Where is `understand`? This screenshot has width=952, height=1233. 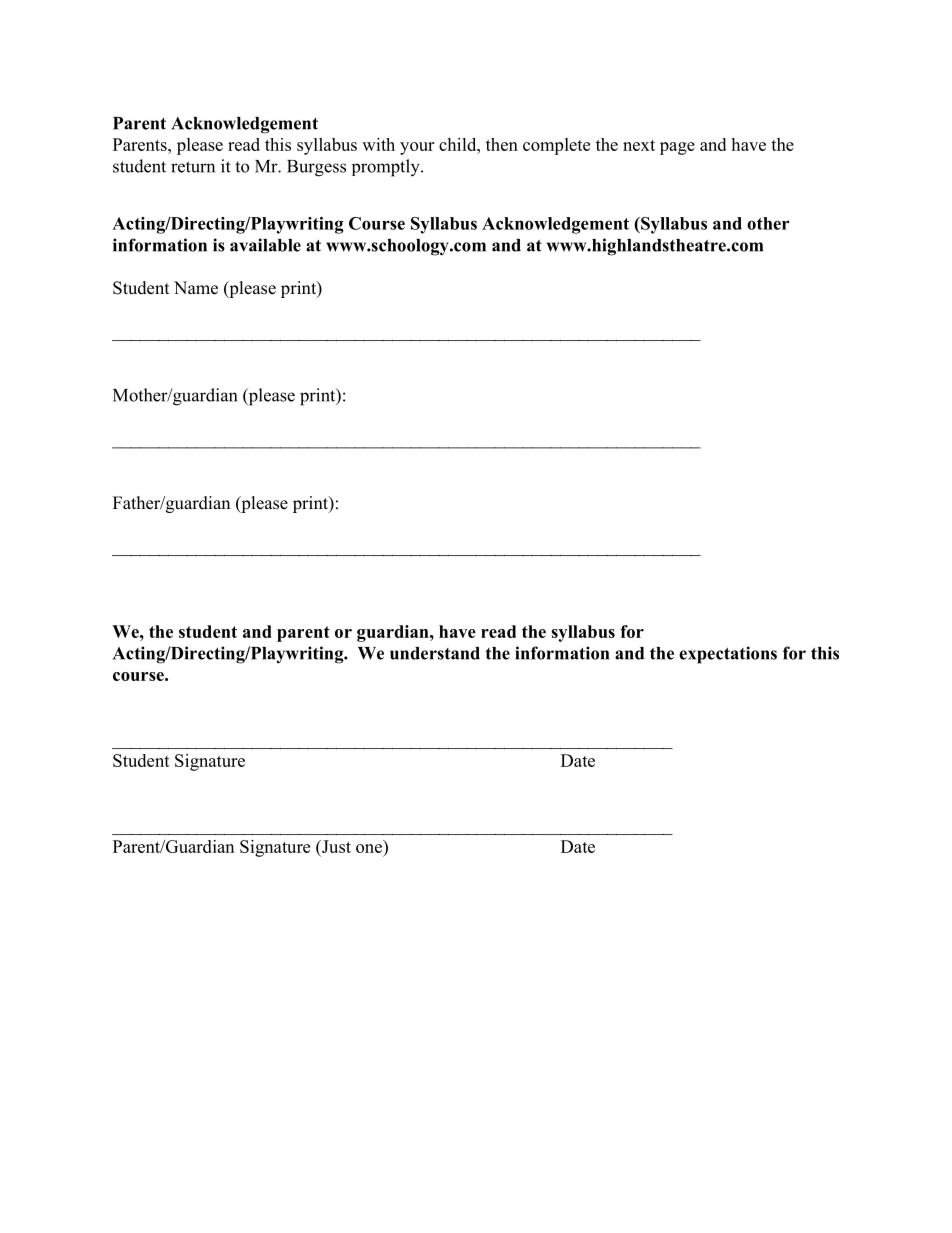
understand is located at coordinates (435, 653).
